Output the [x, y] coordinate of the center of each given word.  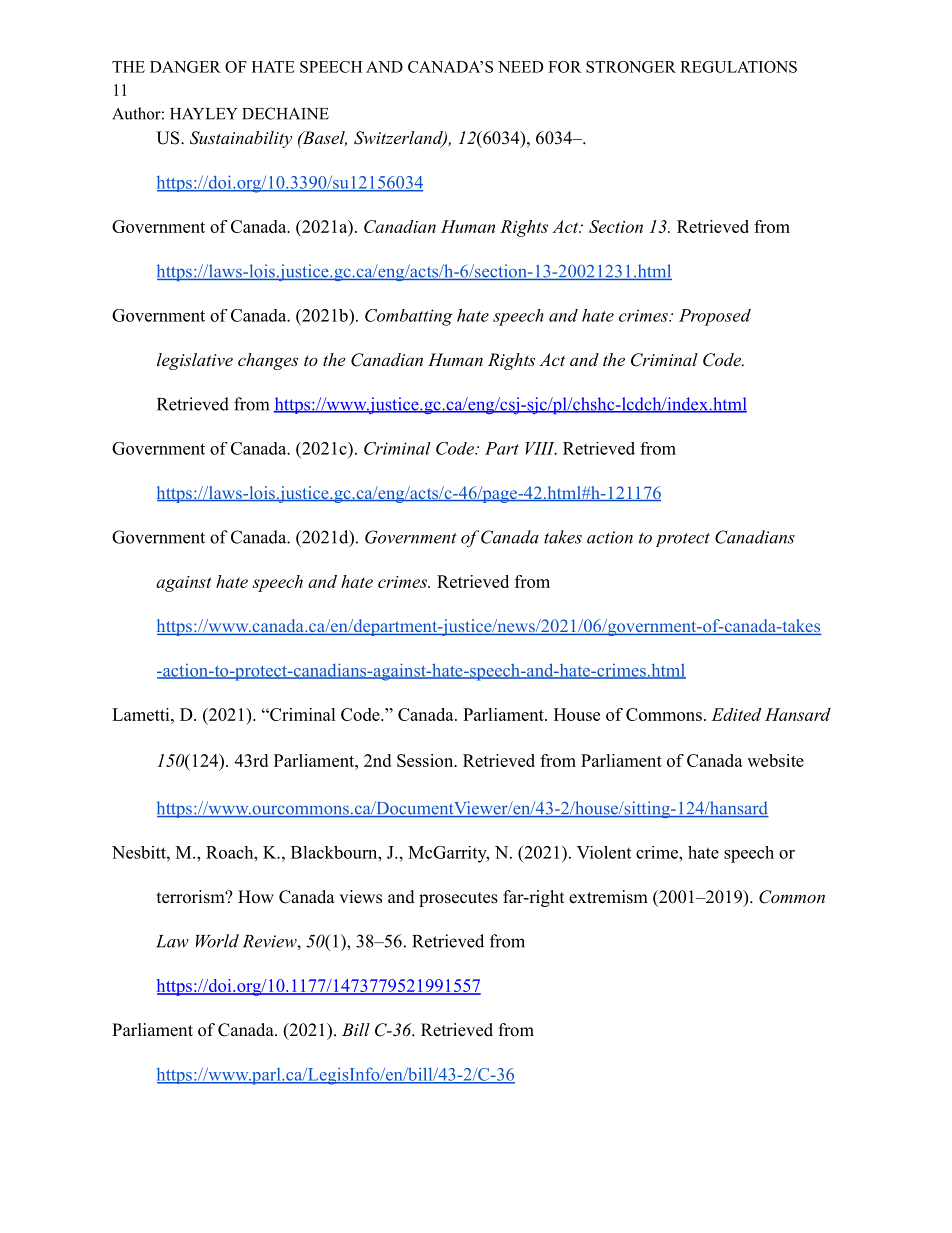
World [217, 941]
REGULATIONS [738, 67]
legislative [195, 361]
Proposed [715, 317]
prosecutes [458, 899]
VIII [541, 448]
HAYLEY [204, 114]
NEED [520, 67]
